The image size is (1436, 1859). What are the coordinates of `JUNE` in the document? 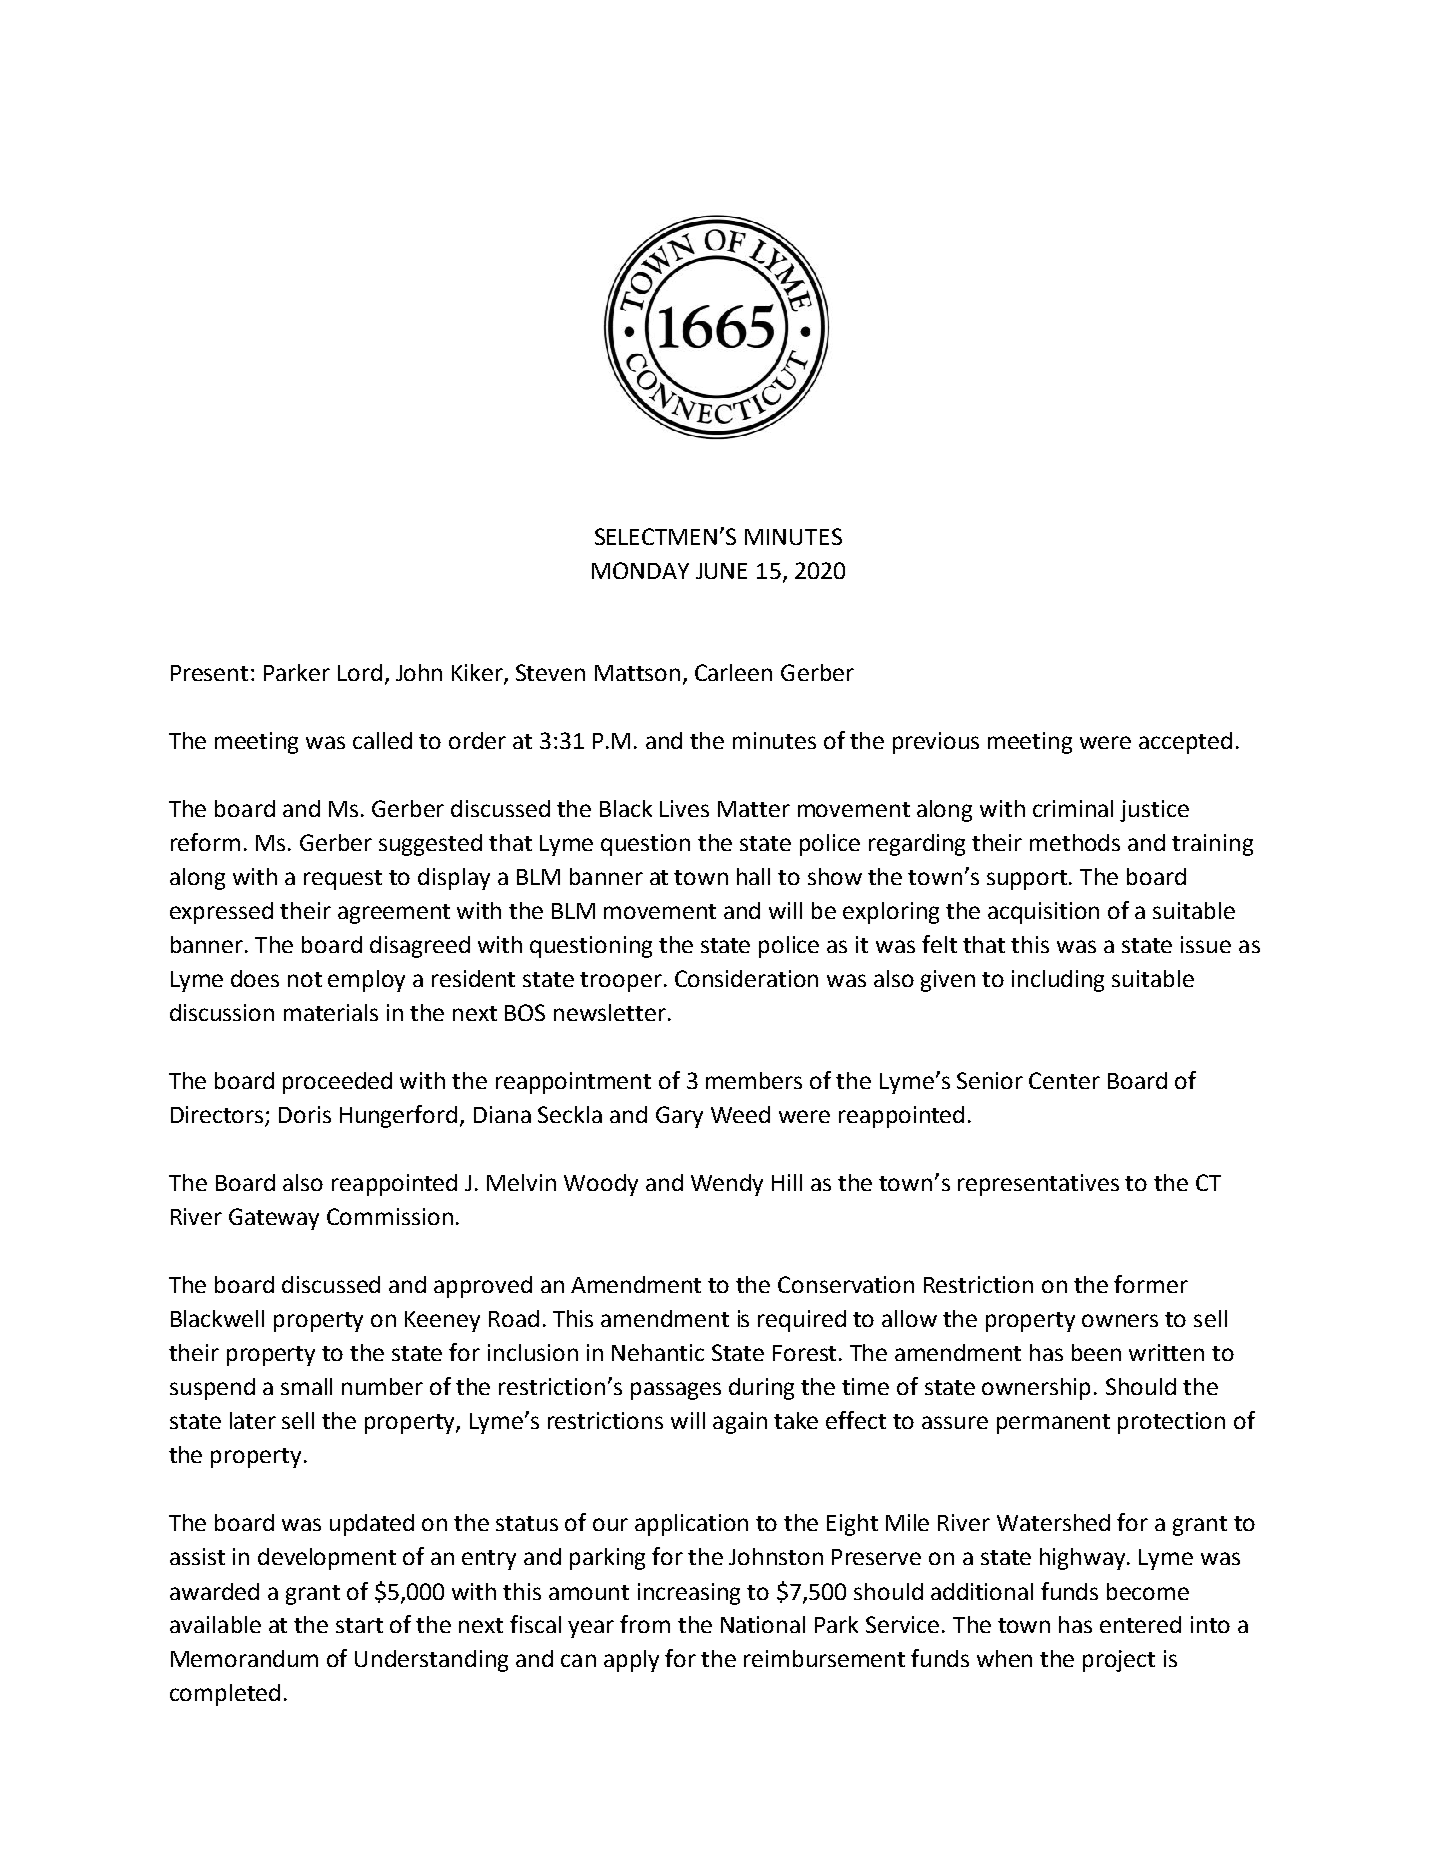 It's located at (721, 571).
